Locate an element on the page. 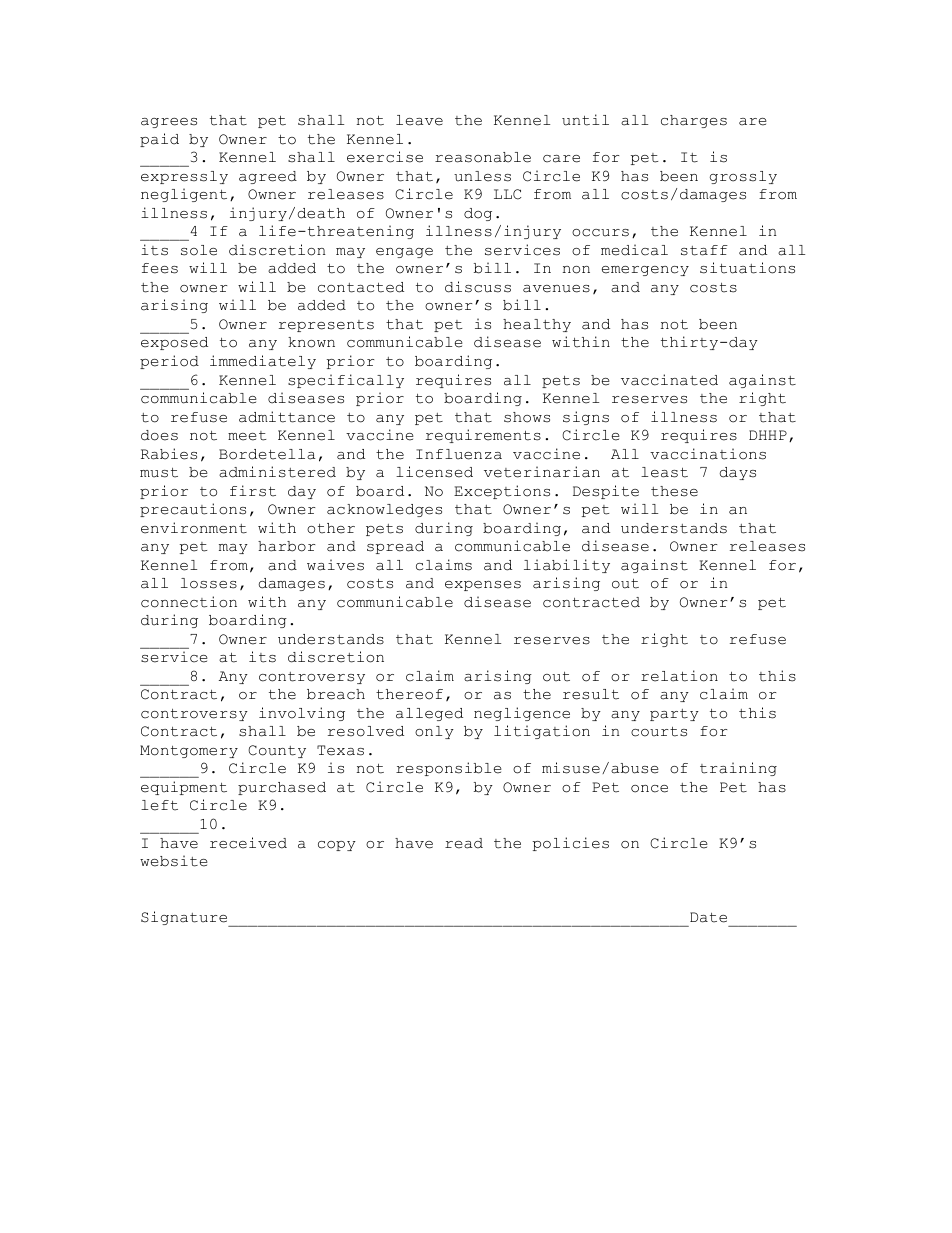 The width and height of the document is (952, 1233). emergency is located at coordinates (645, 271).
